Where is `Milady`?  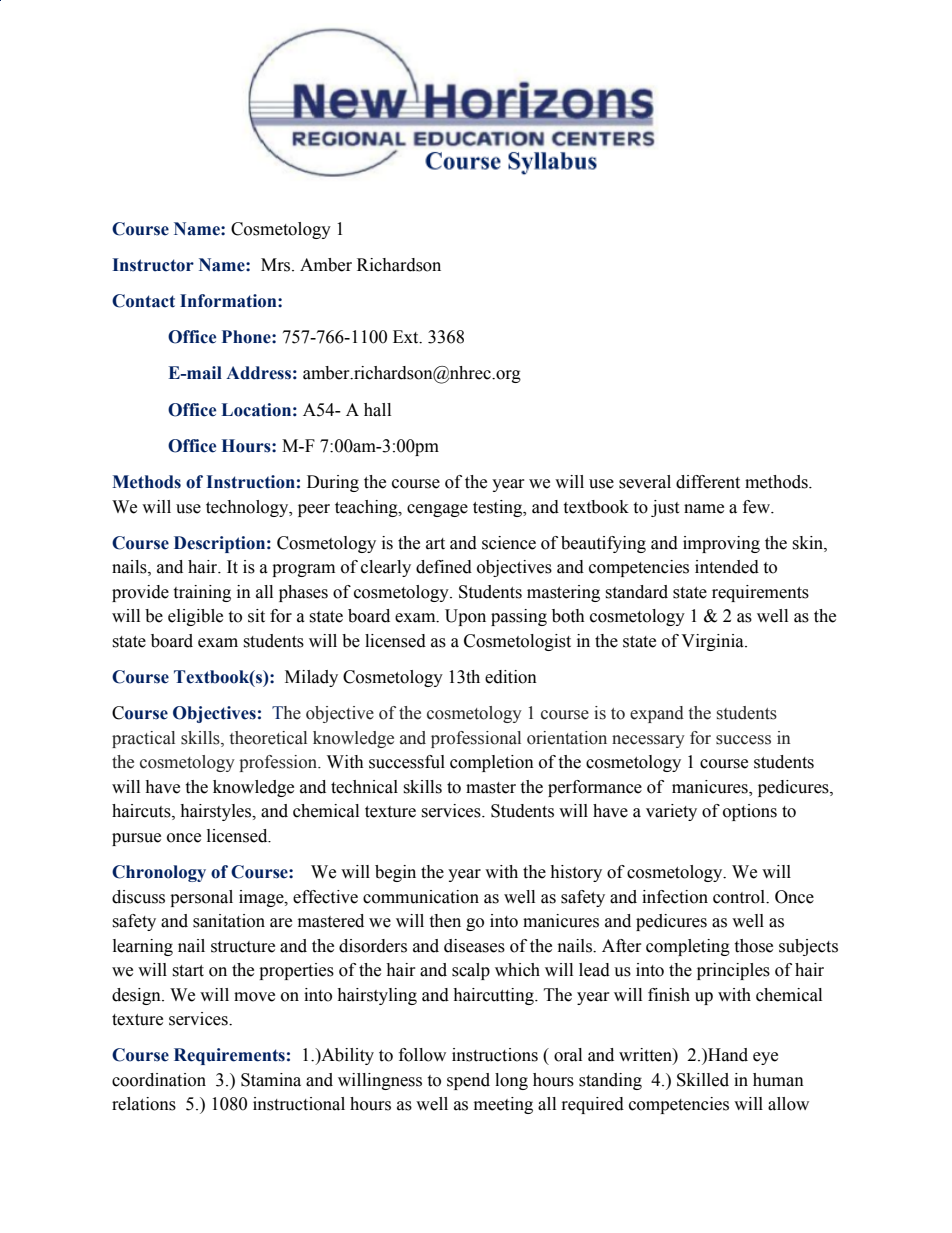 Milady is located at coordinates (311, 678).
